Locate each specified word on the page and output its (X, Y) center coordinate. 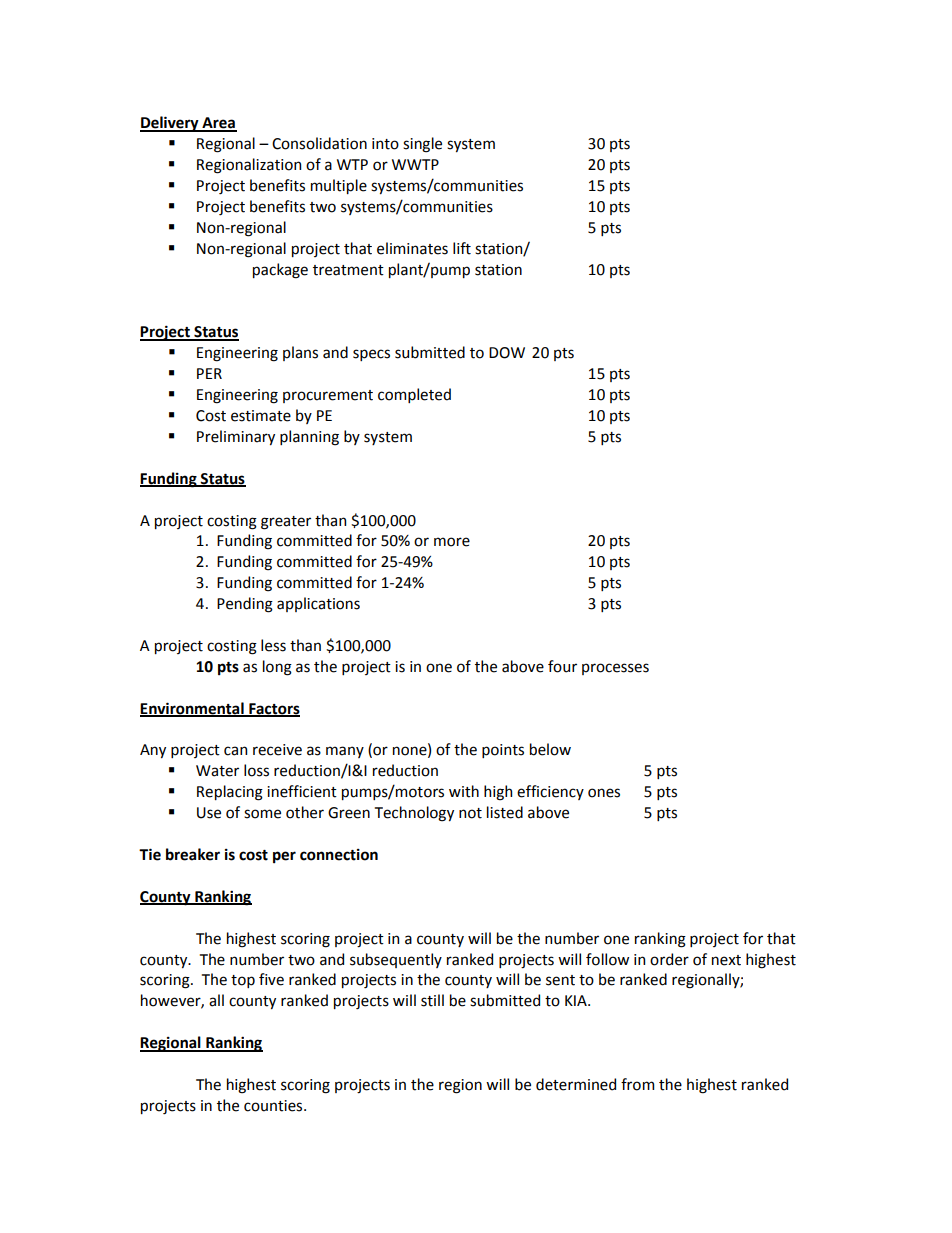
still (432, 1000)
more (452, 542)
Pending (245, 605)
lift (462, 248)
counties (274, 1106)
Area (218, 124)
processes (615, 669)
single (422, 145)
